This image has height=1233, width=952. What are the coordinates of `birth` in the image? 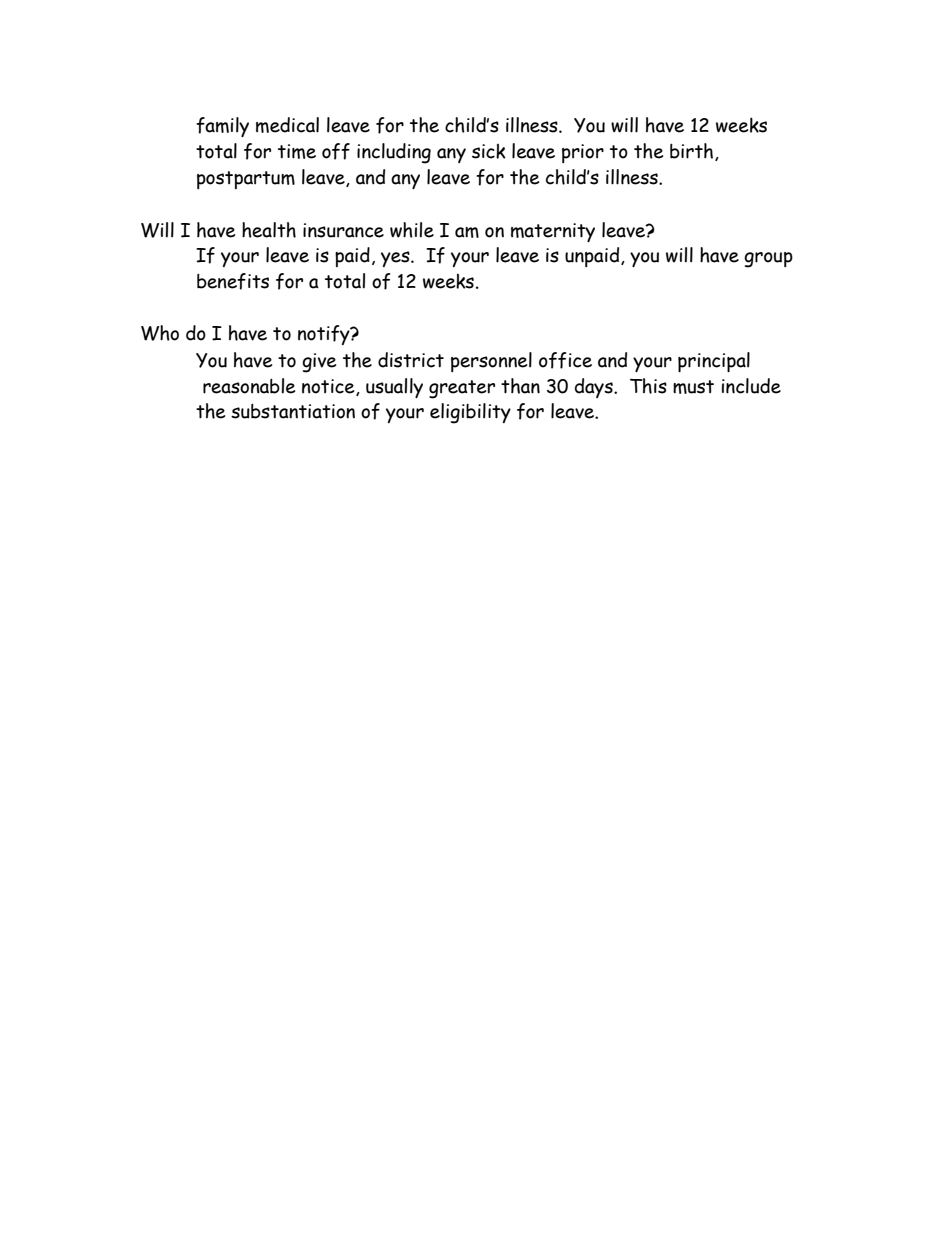 It's located at (691, 151).
